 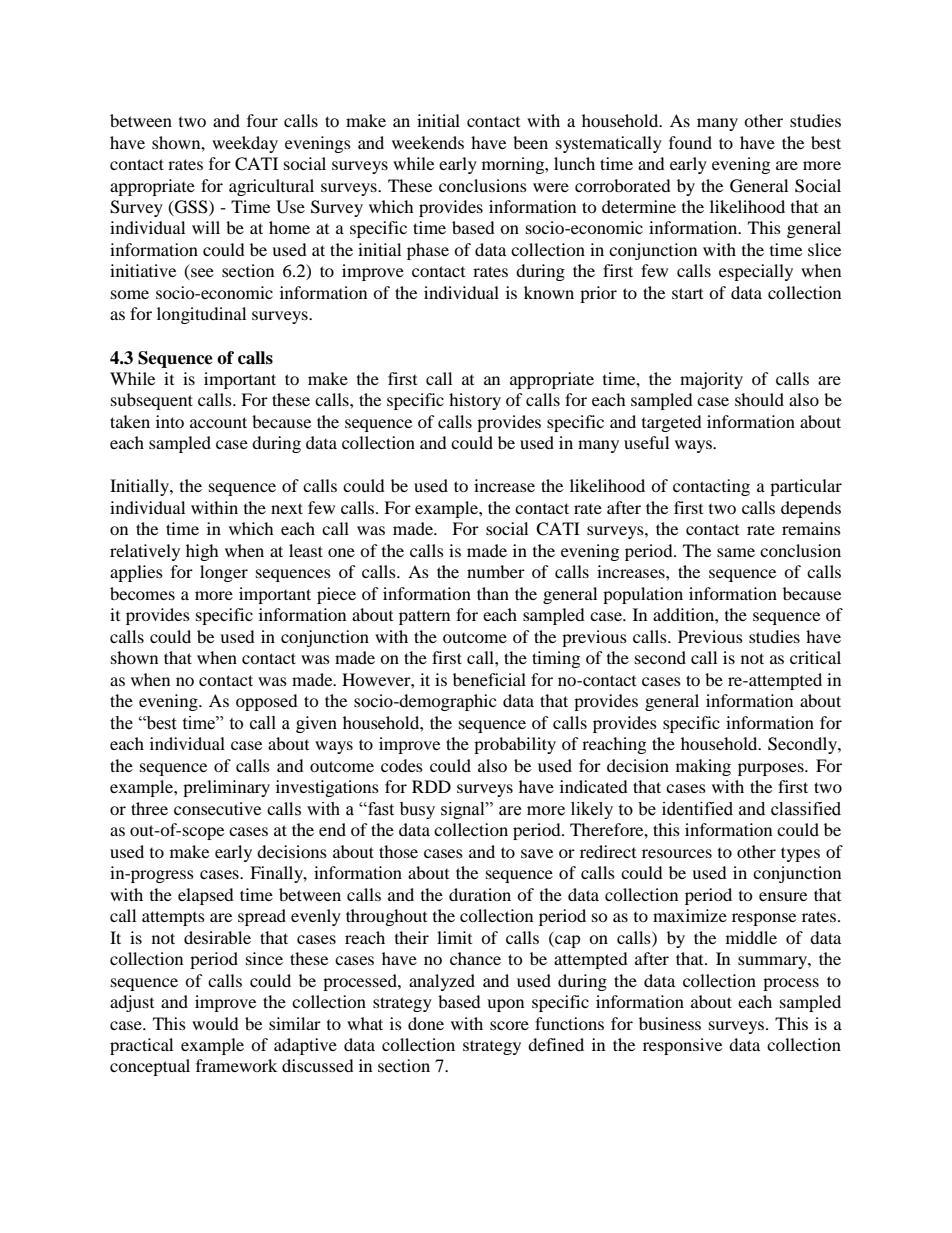 I want to click on longer, so click(x=224, y=573).
